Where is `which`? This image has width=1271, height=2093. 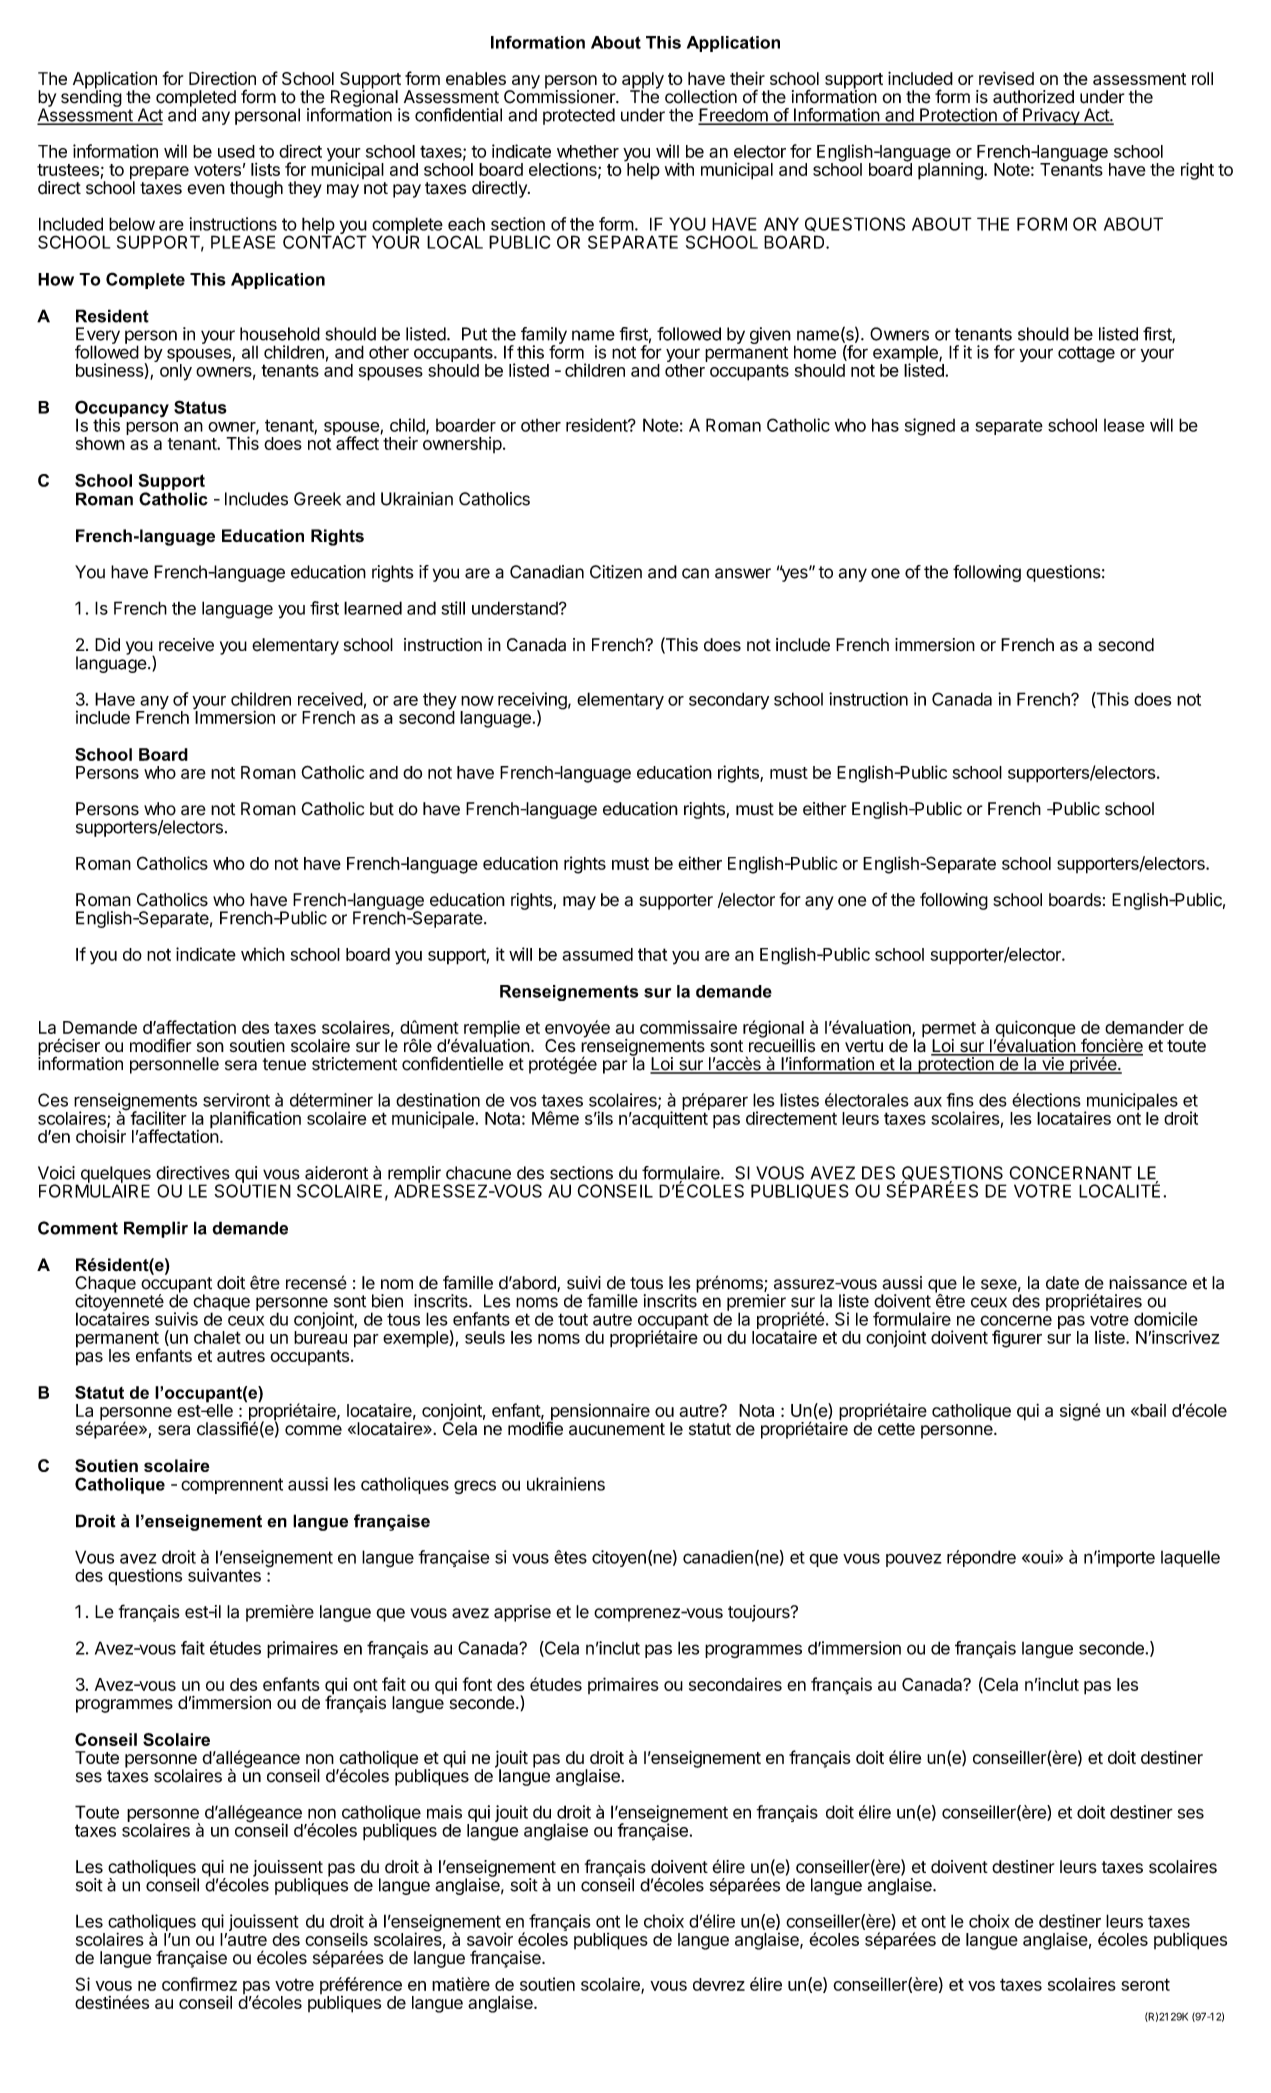 which is located at coordinates (263, 954).
